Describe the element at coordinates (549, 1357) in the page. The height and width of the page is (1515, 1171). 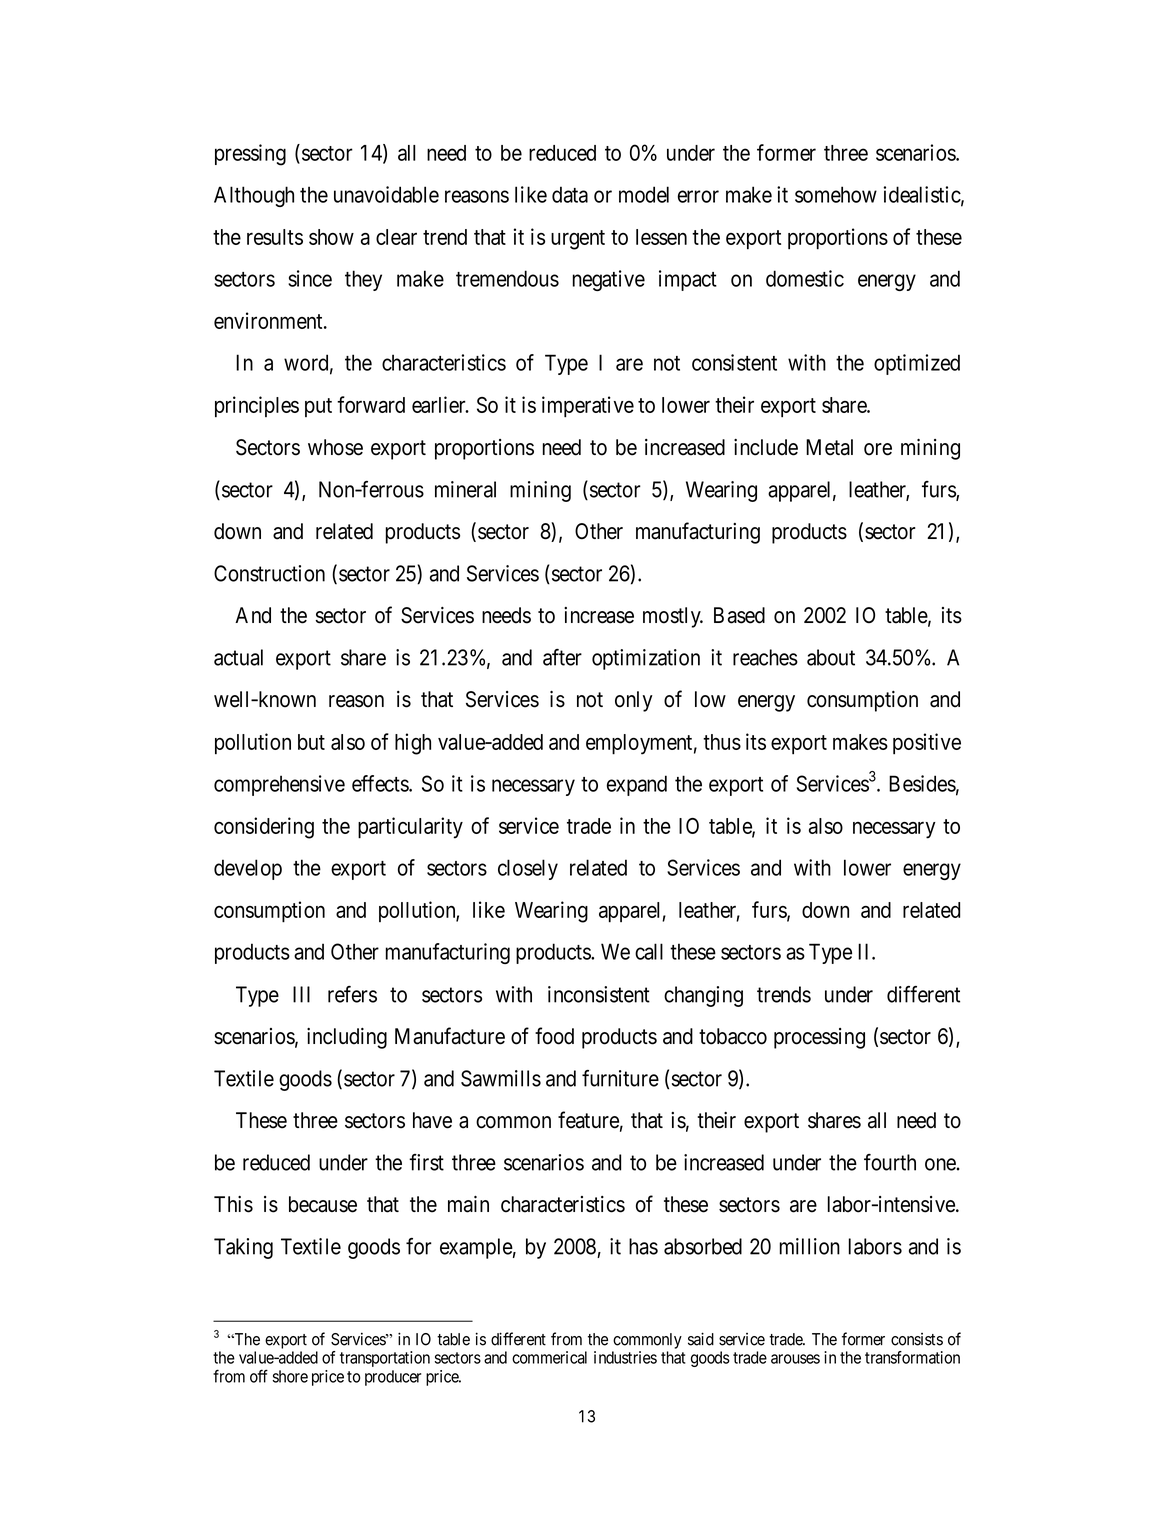
I see `commerical` at that location.
